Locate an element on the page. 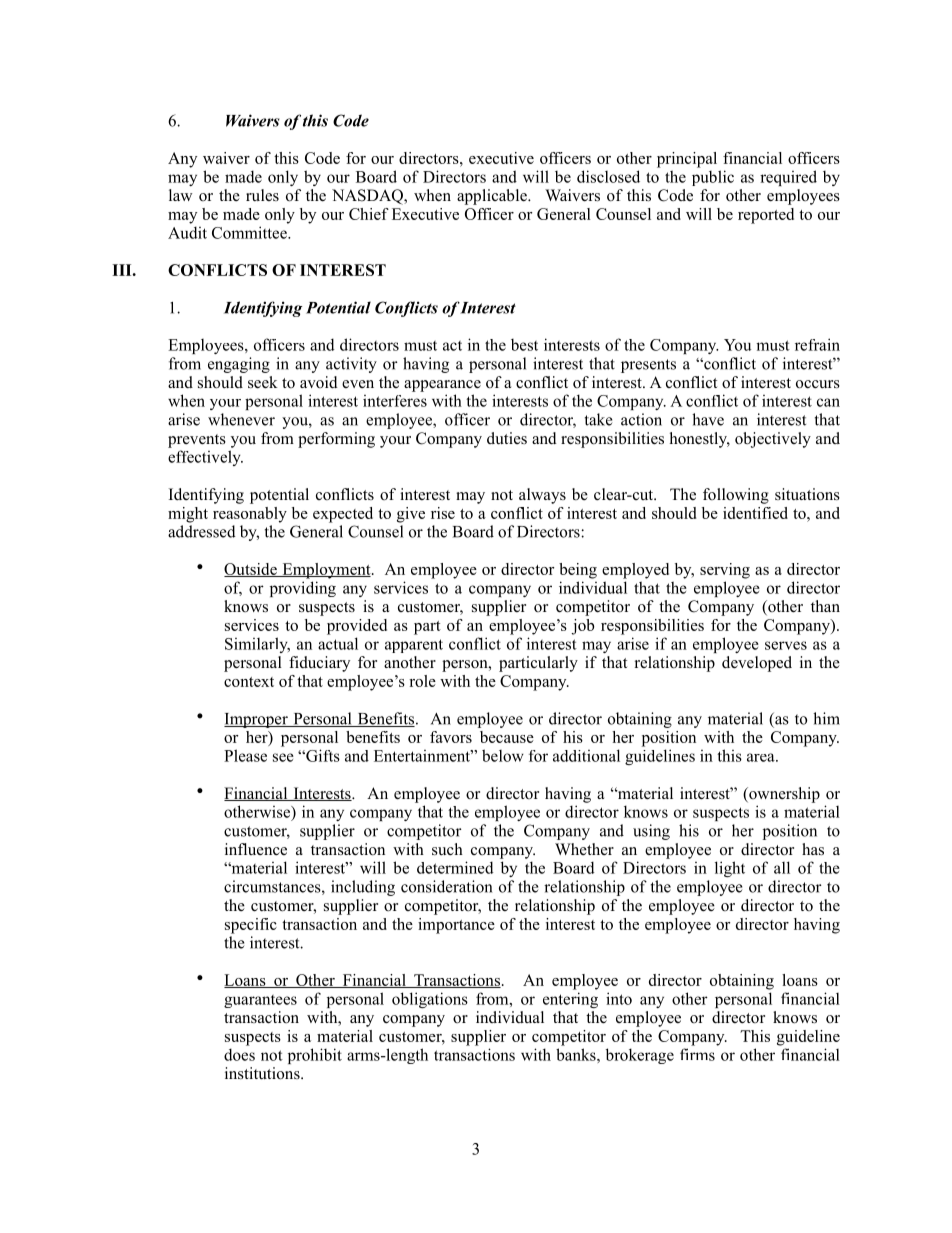  best is located at coordinates (524, 345).
